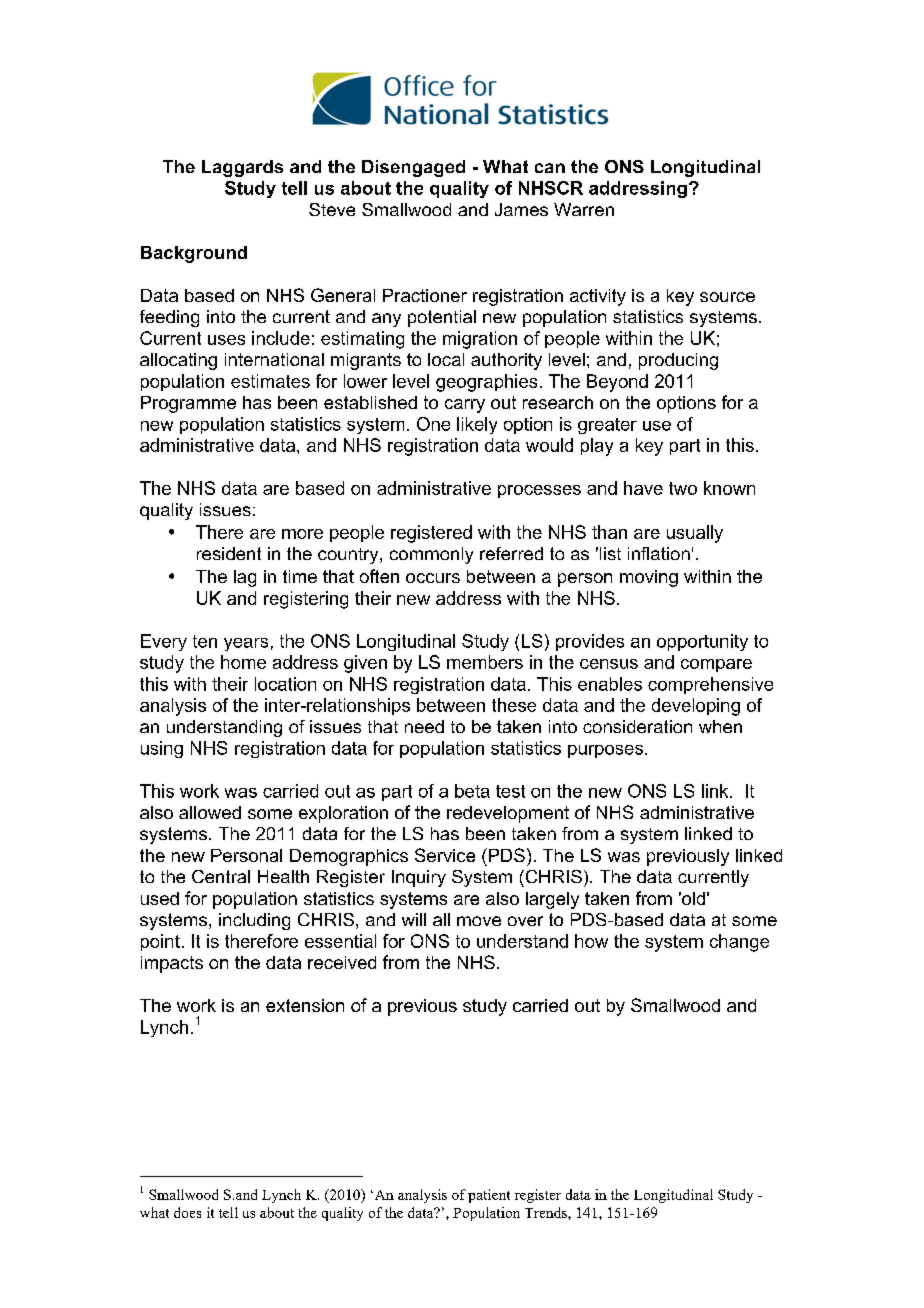  I want to click on home, so click(243, 662).
